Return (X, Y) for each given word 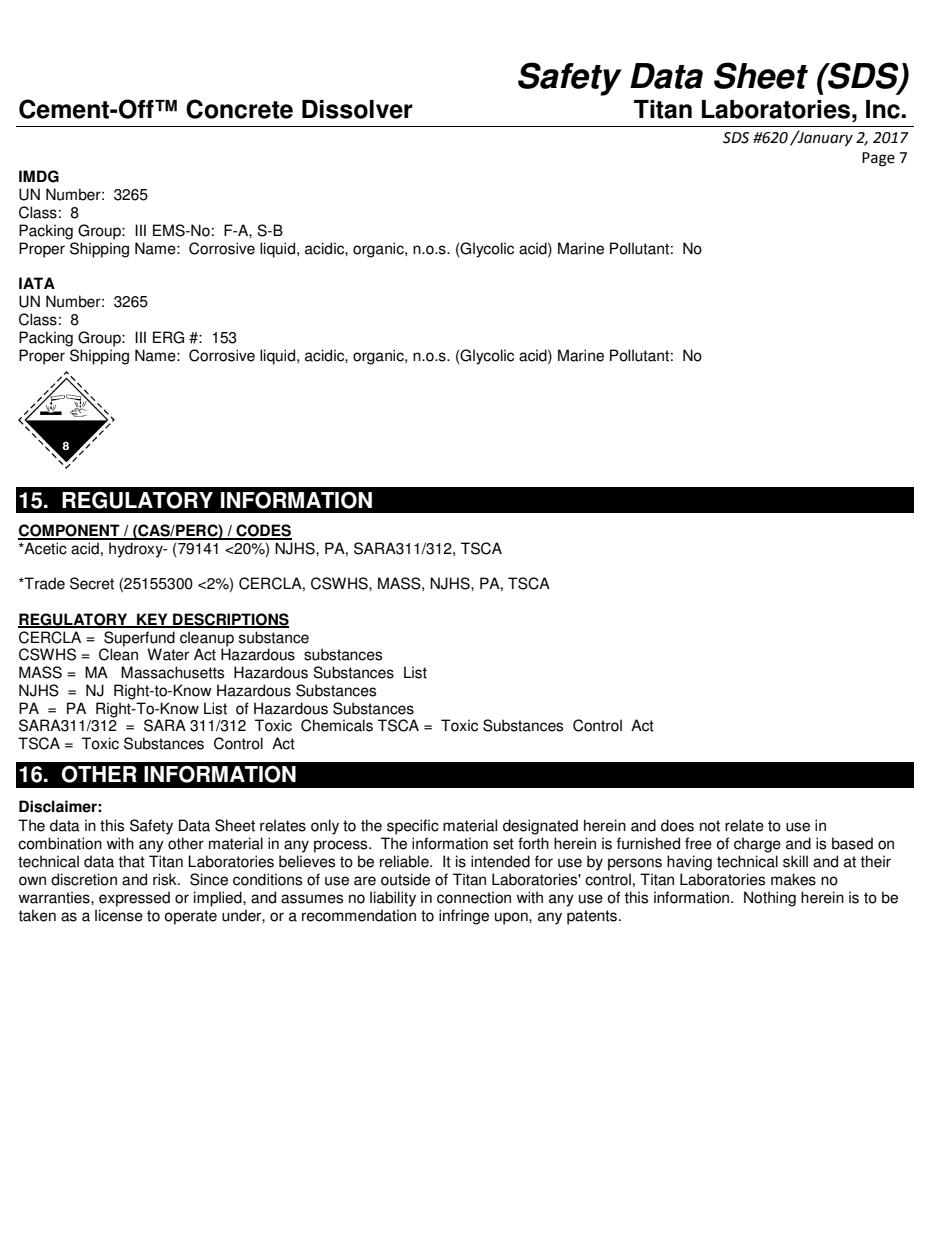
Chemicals (337, 725)
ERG (168, 337)
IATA (37, 283)
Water (168, 654)
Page (878, 159)
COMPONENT (70, 531)
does (677, 825)
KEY (152, 620)
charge (757, 845)
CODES (263, 531)
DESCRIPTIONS (230, 620)
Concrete (239, 109)
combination (60, 843)
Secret (92, 583)
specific (413, 827)
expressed (134, 899)
